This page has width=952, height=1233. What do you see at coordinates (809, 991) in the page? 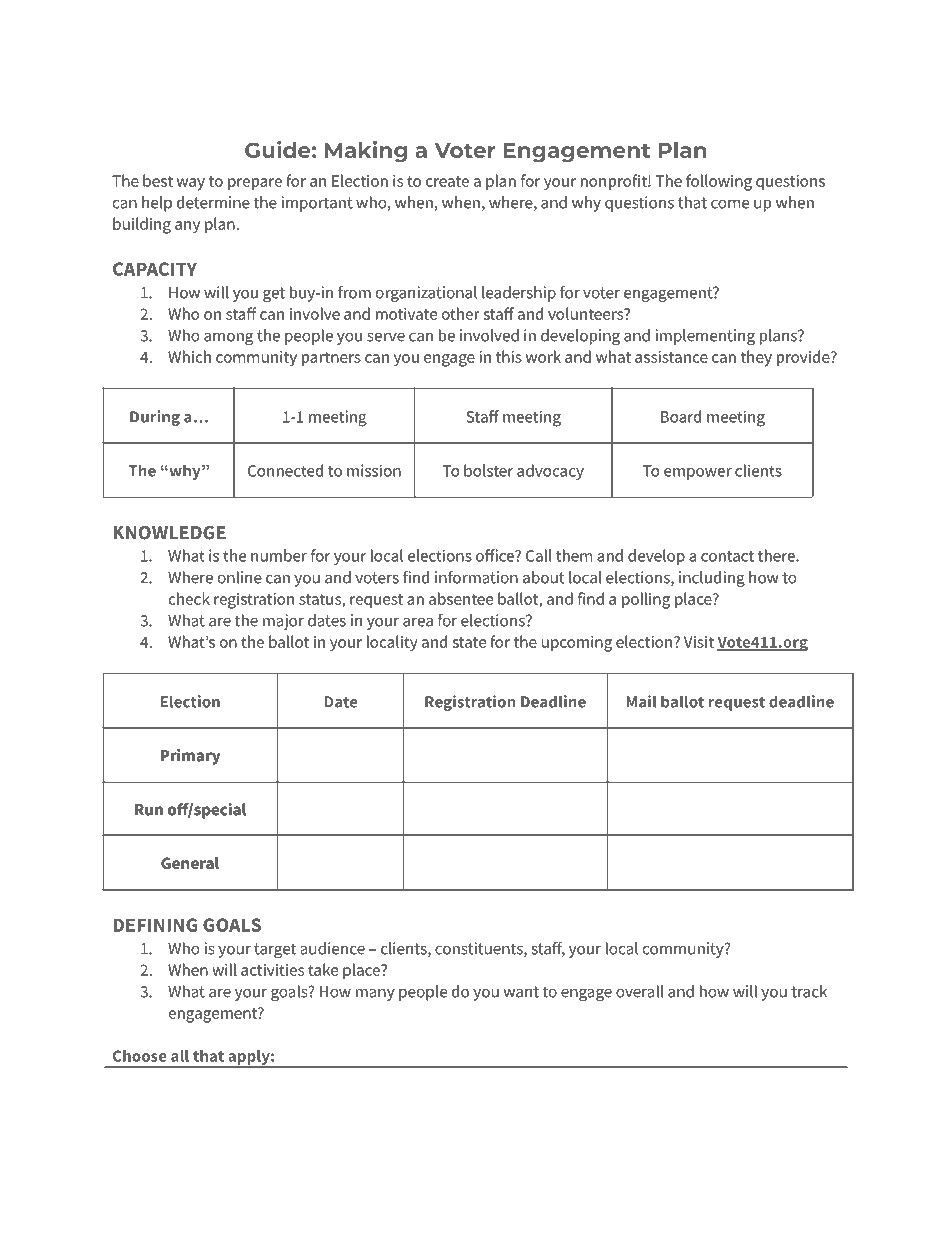
I see `track` at bounding box center [809, 991].
